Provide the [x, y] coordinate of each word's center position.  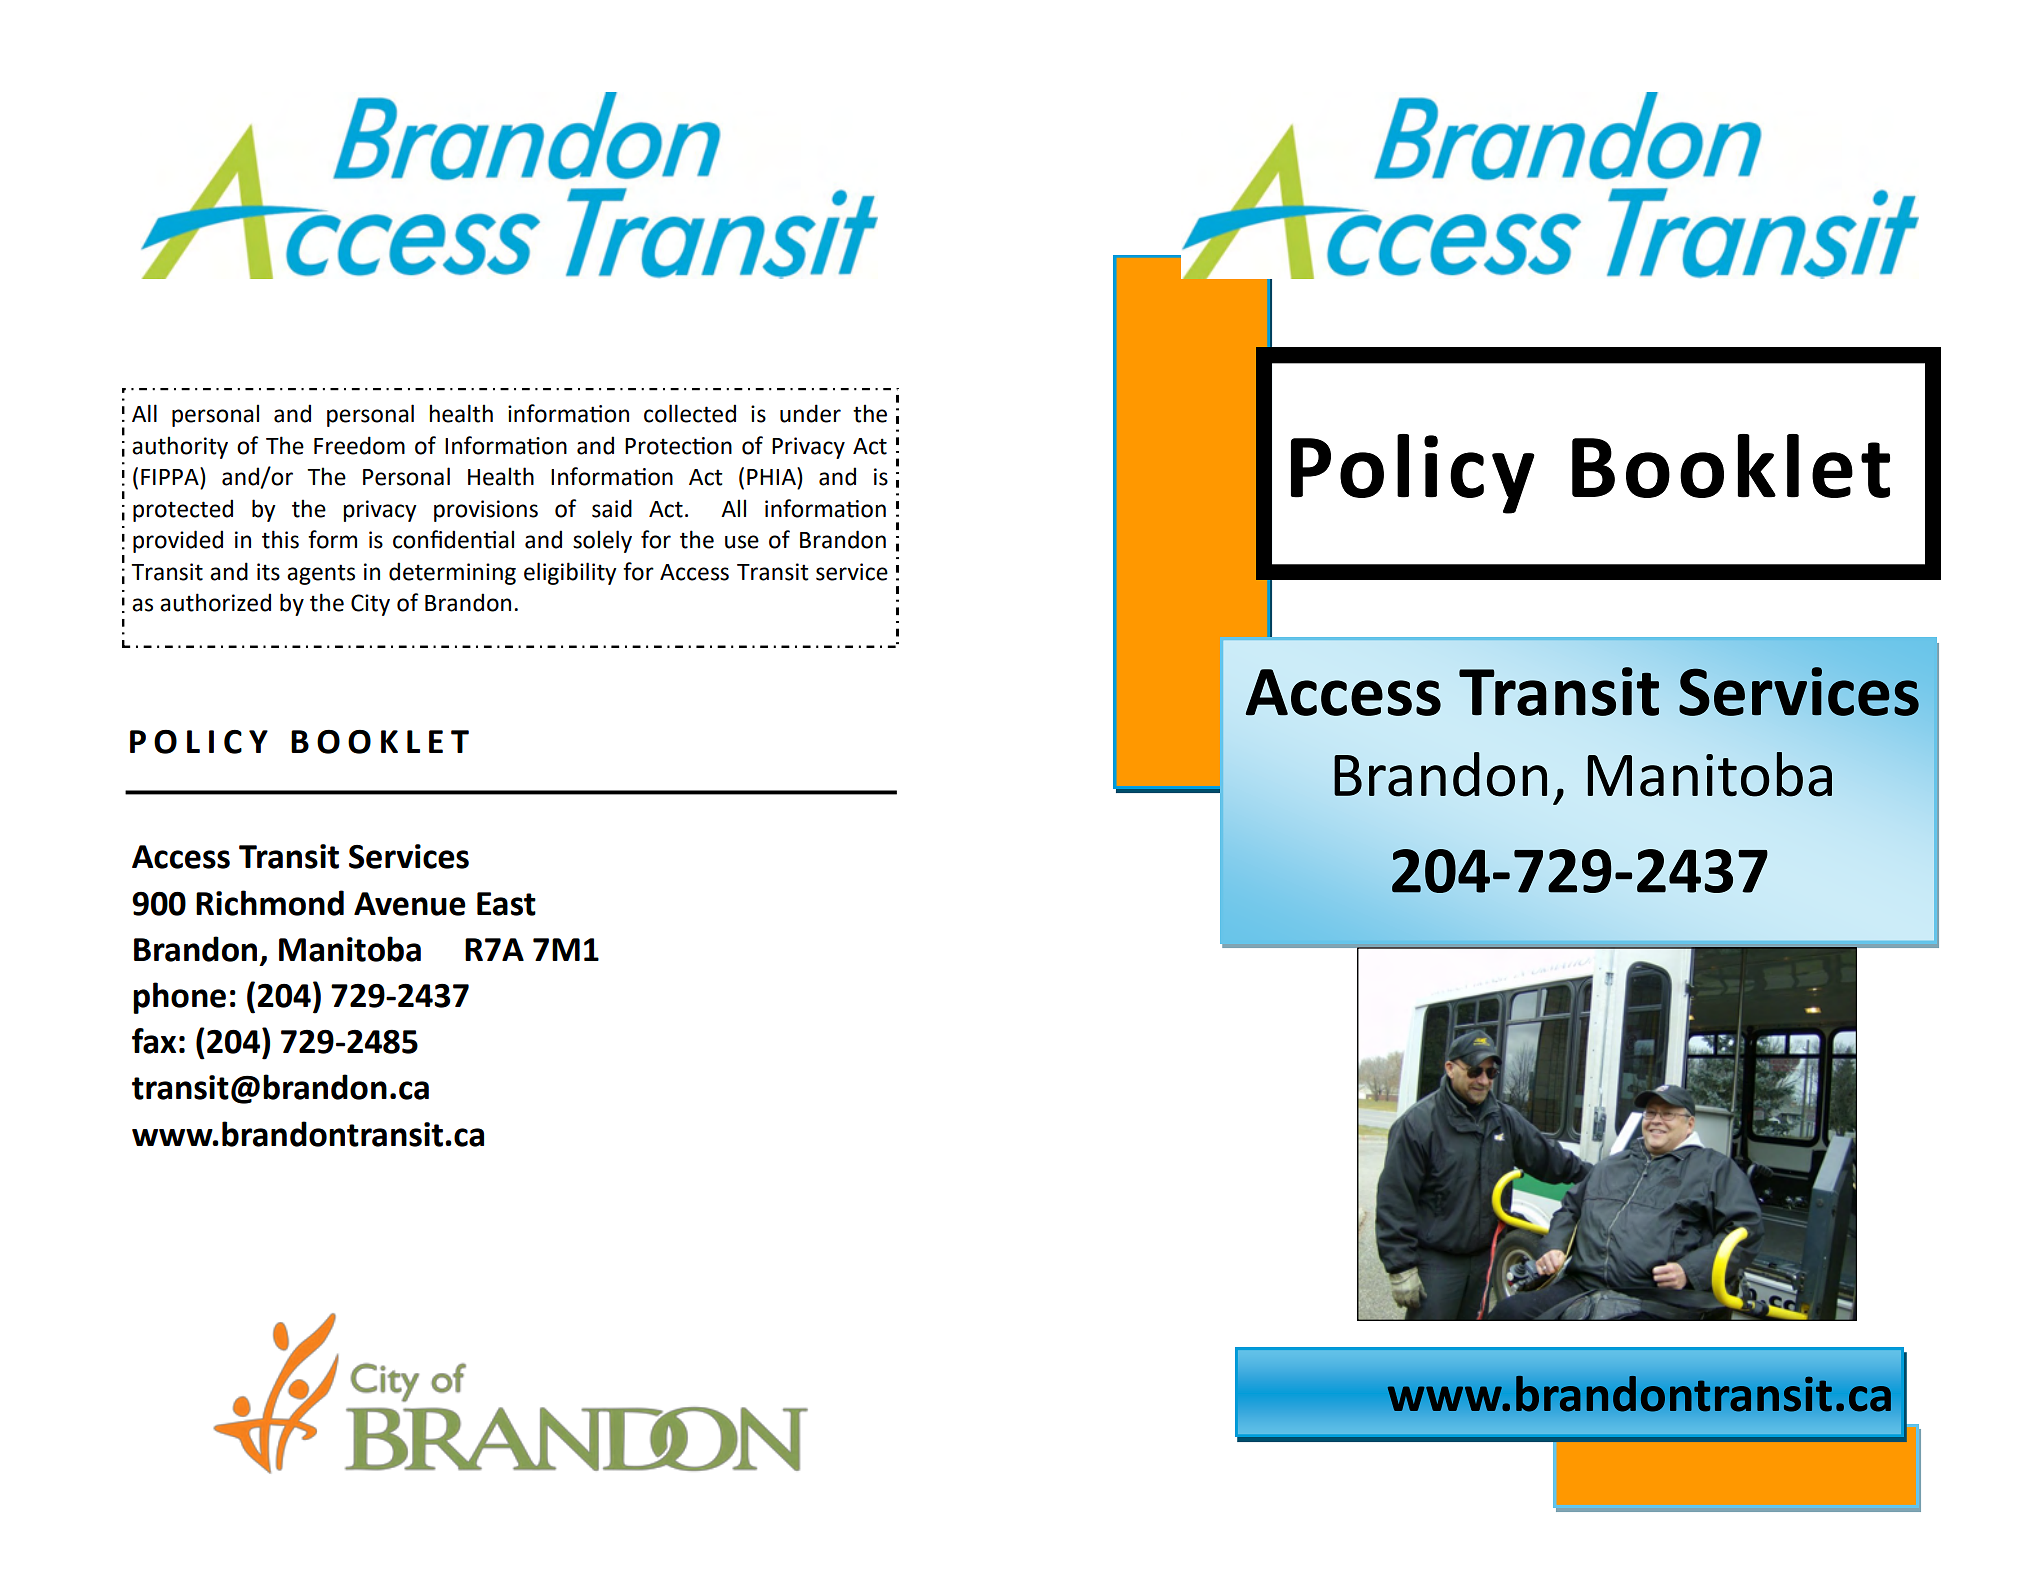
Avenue [410, 904]
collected [690, 413]
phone [179, 998]
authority [180, 447]
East [506, 904]
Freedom [359, 445]
